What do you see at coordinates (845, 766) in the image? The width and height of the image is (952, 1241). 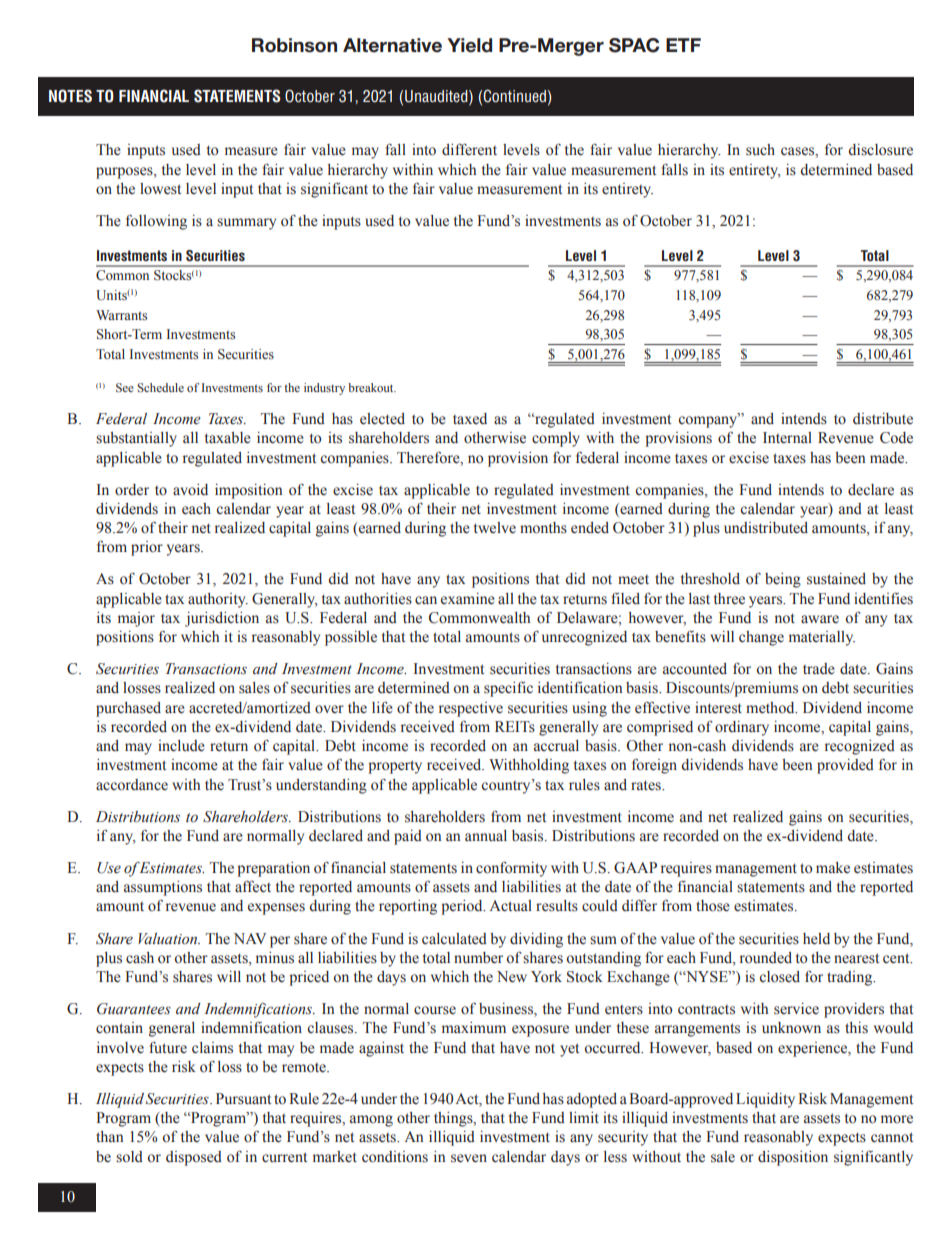 I see `provided` at bounding box center [845, 766].
